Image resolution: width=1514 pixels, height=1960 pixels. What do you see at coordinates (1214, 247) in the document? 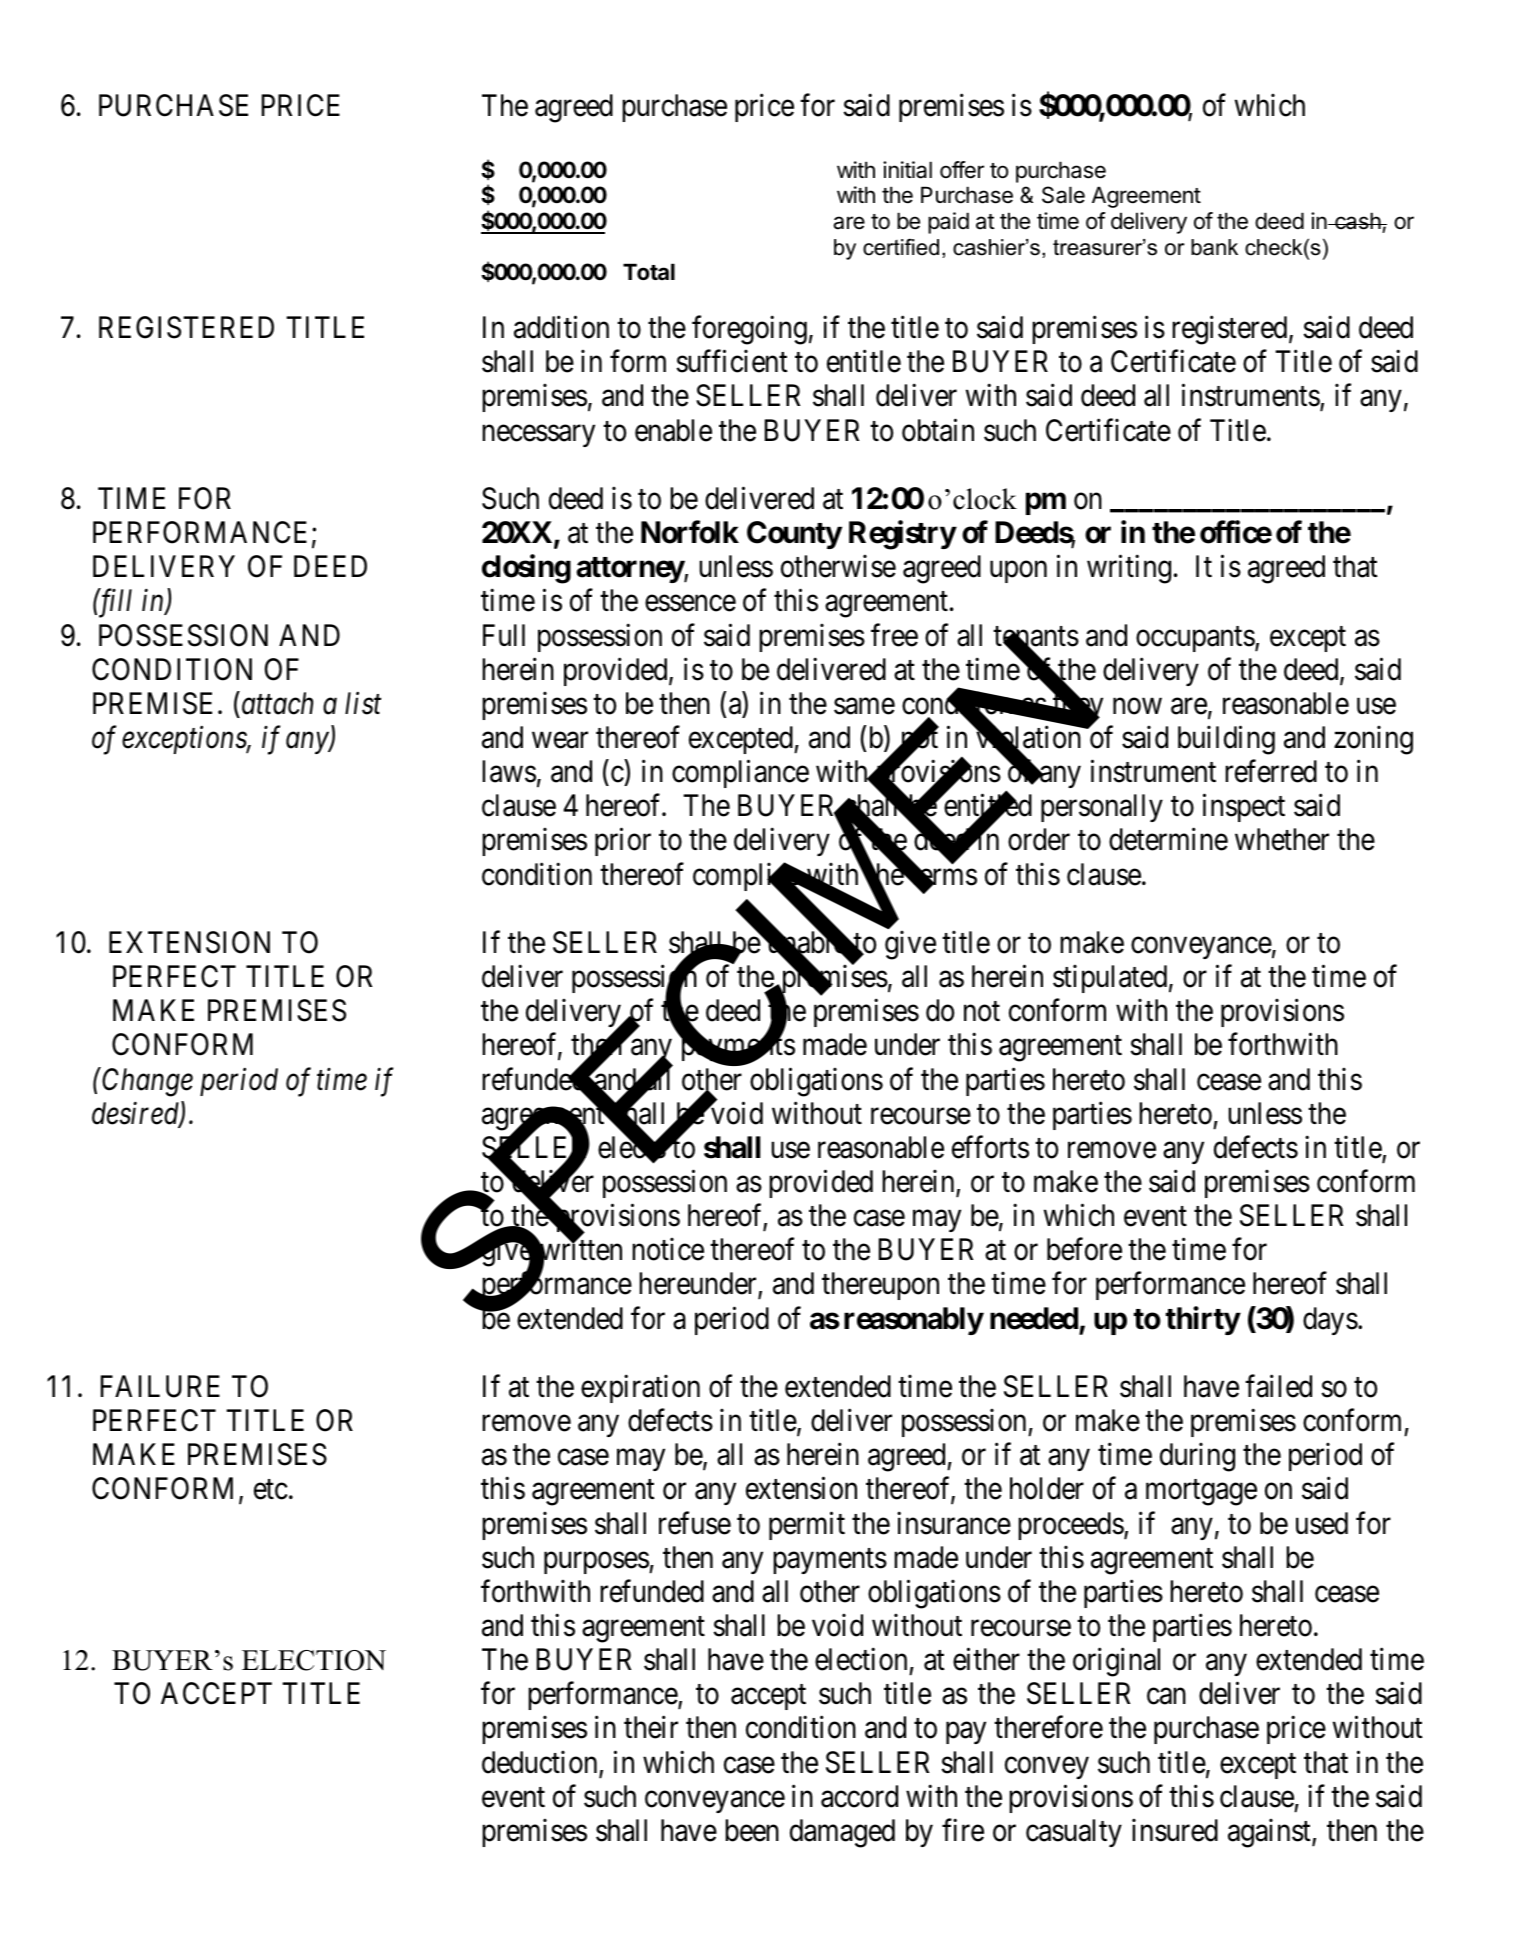
I see `bank` at bounding box center [1214, 247].
